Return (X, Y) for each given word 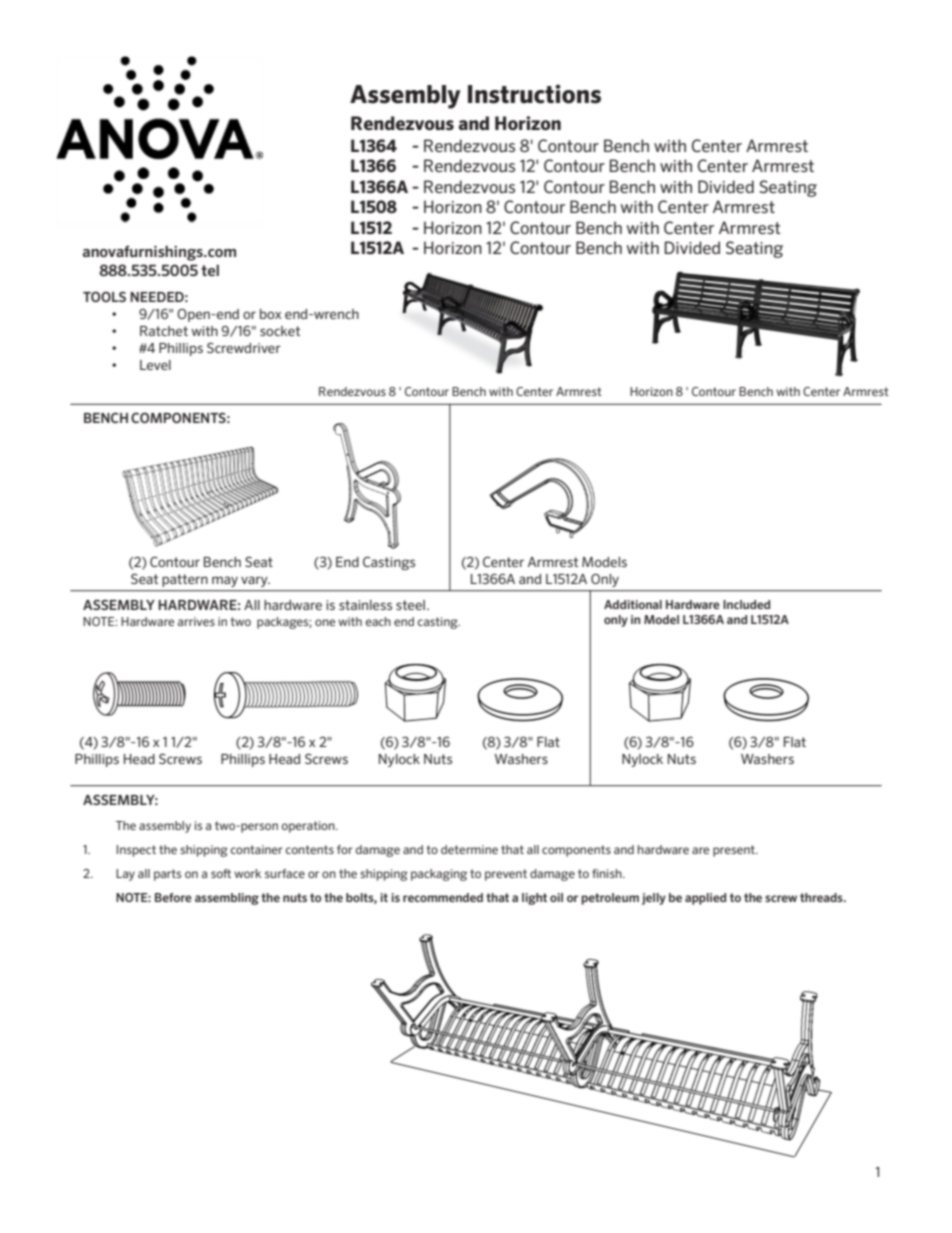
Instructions (534, 94)
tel (210, 270)
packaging (439, 875)
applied (705, 899)
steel (410, 605)
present (735, 851)
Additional (633, 604)
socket (280, 331)
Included (746, 604)
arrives (196, 621)
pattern (185, 580)
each (378, 621)
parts (167, 875)
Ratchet (164, 331)
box (270, 314)
